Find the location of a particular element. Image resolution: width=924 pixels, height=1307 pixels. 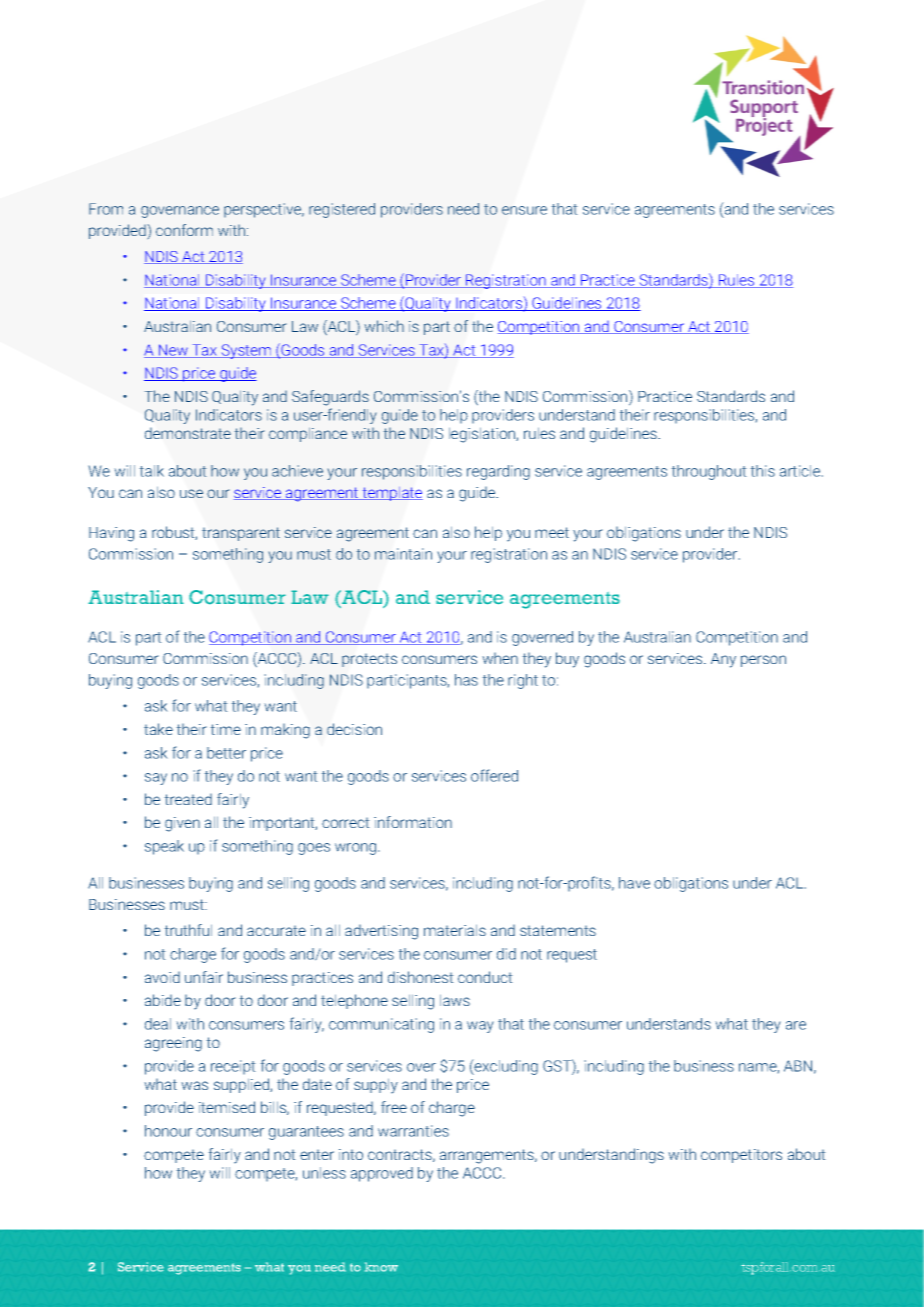

honour is located at coordinates (168, 1131).
